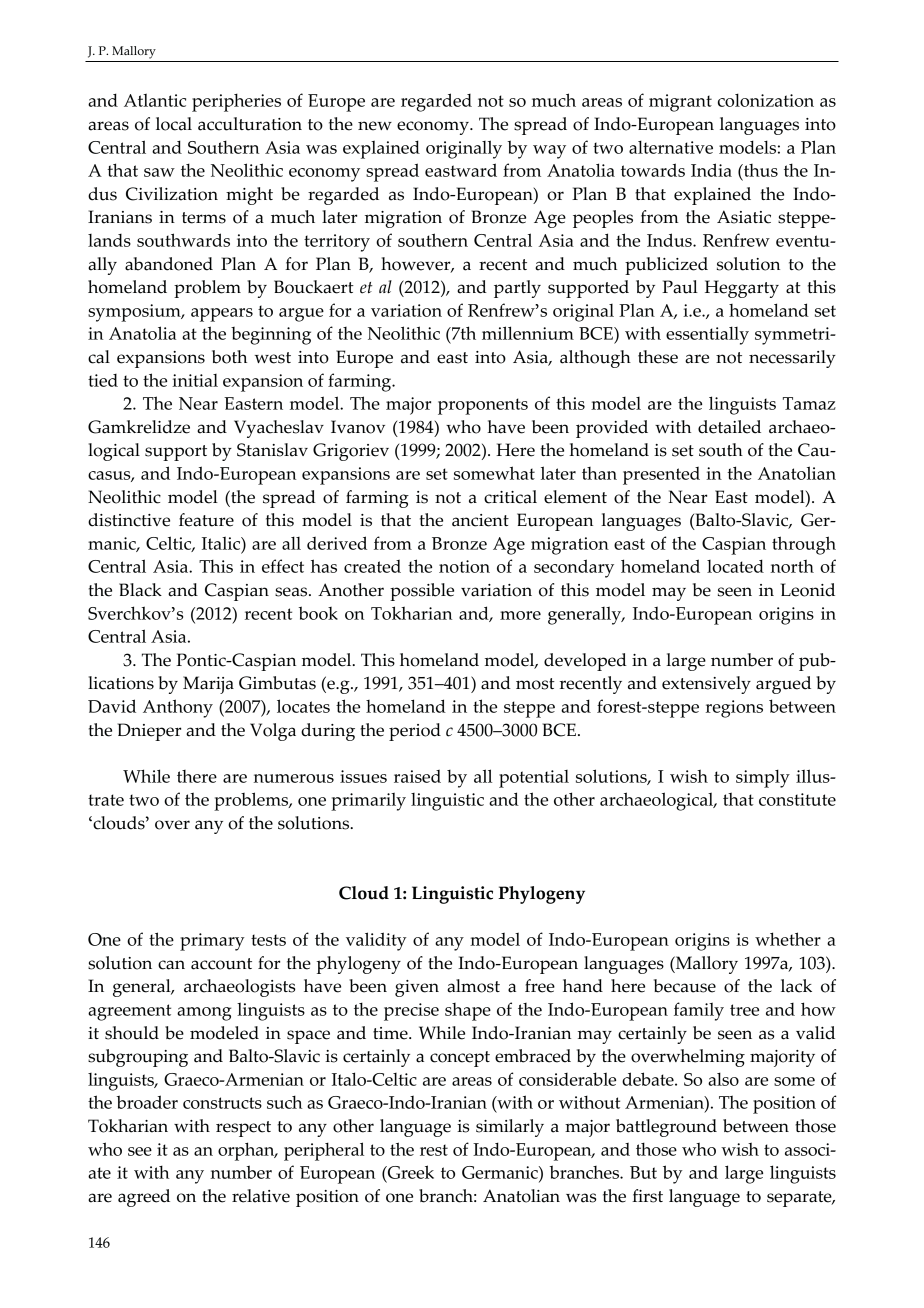  What do you see at coordinates (464, 566) in the image?
I see `notion` at bounding box center [464, 566].
